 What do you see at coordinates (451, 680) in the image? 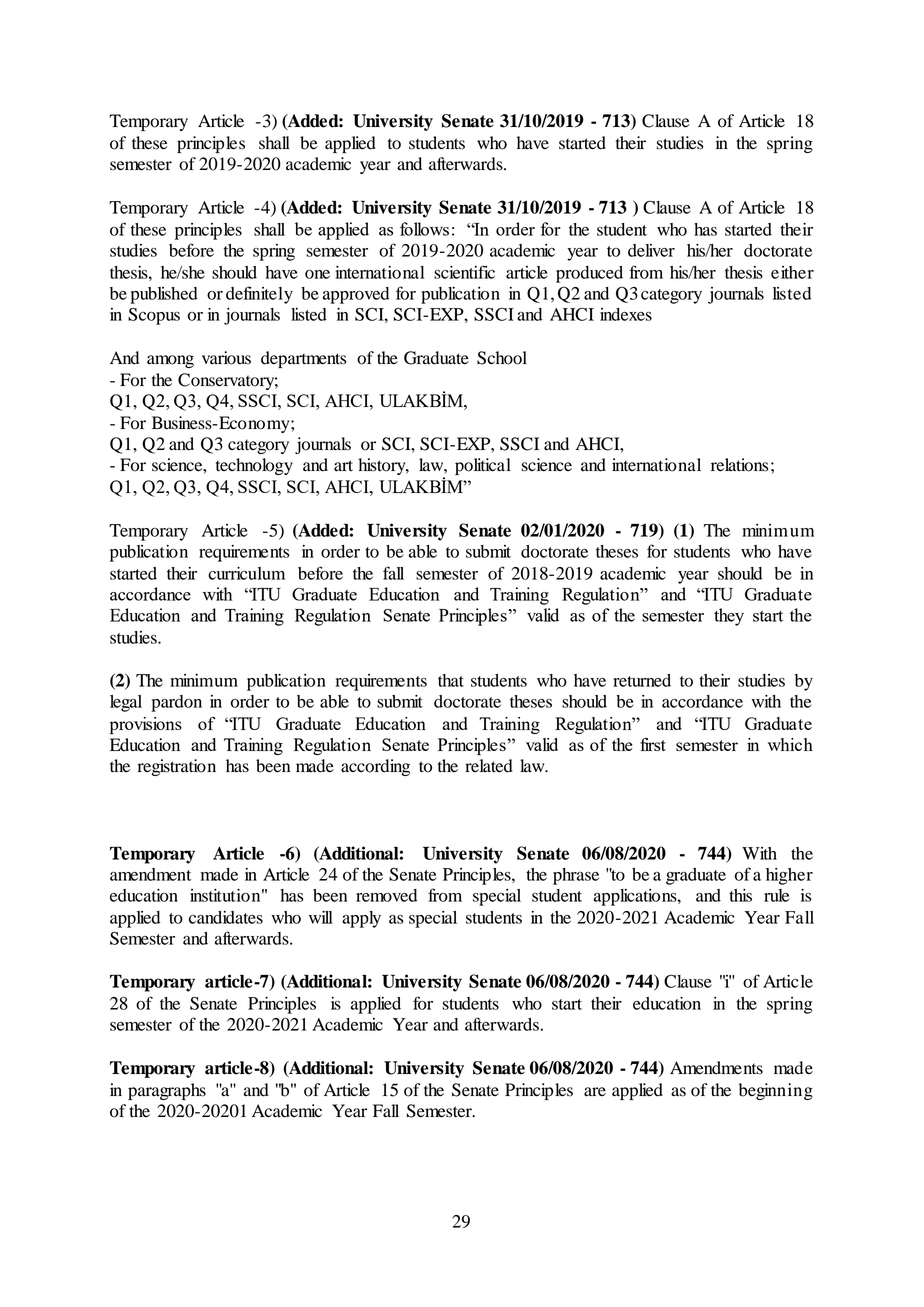
I see `that` at bounding box center [451, 680].
